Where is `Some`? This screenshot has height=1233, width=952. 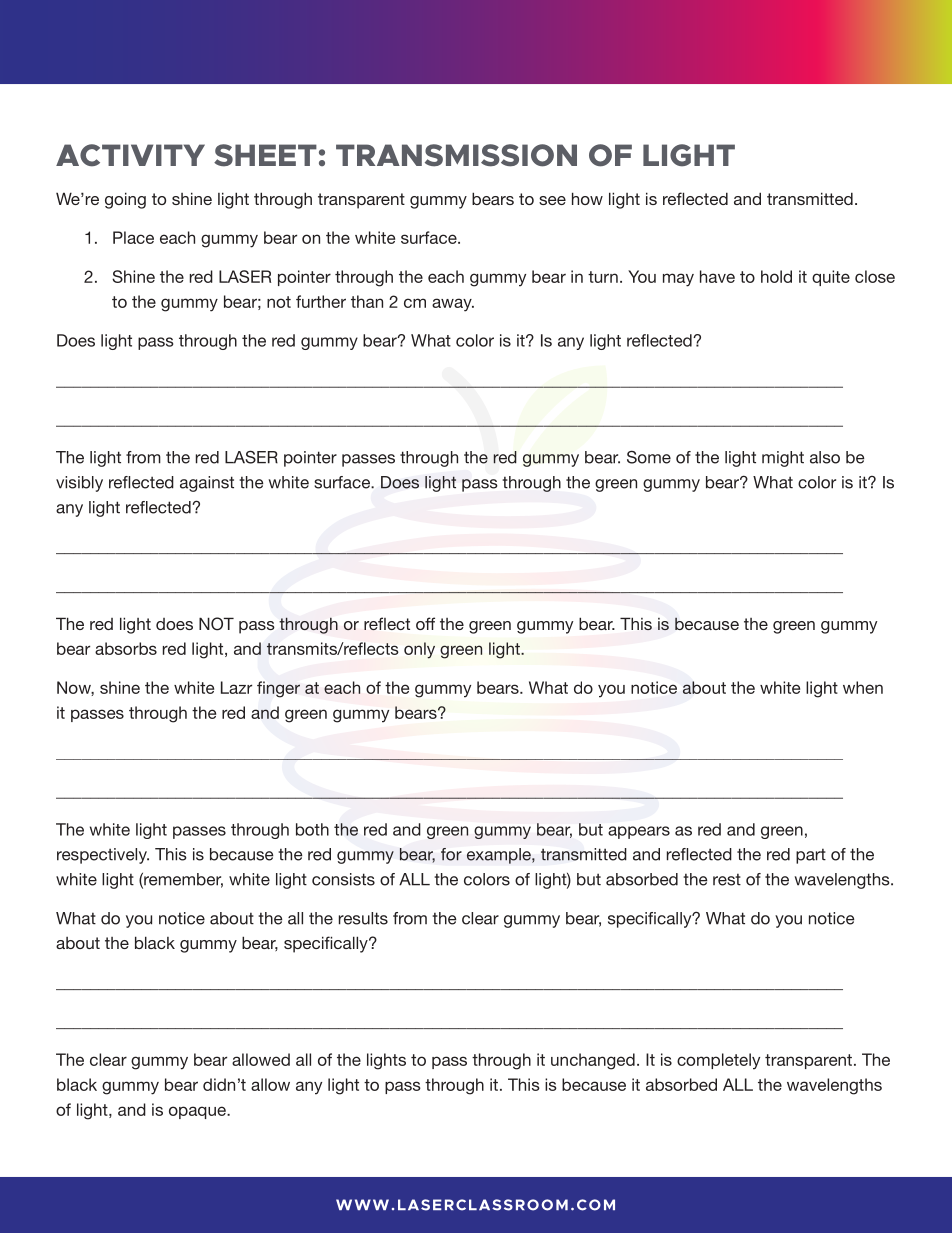
Some is located at coordinates (649, 457).
